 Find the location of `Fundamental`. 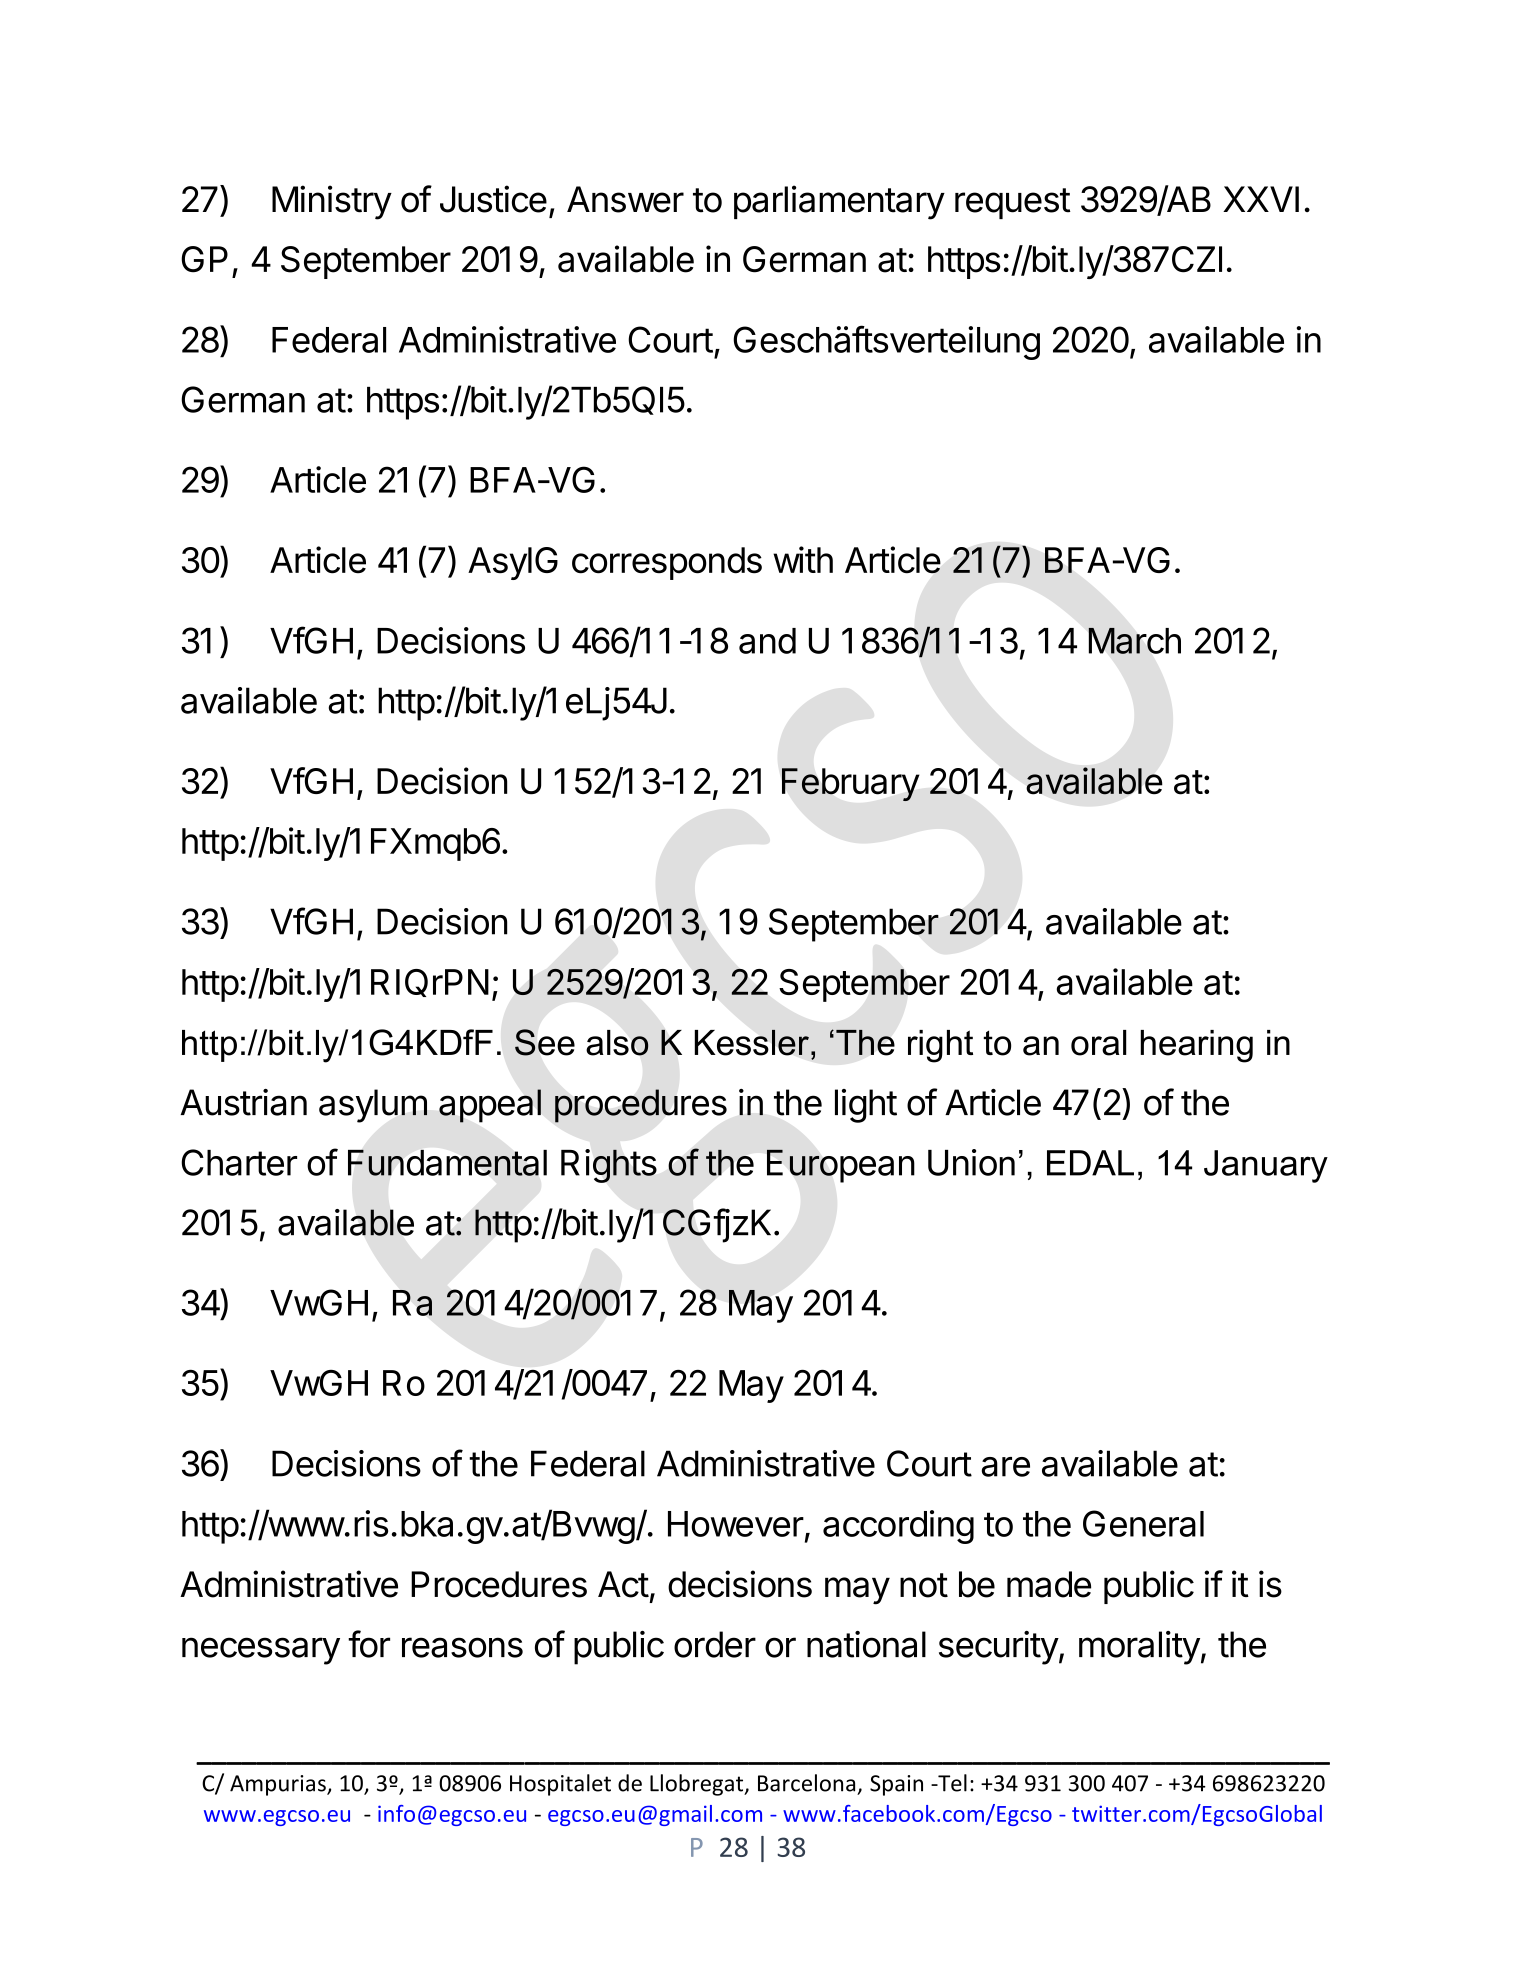

Fundamental is located at coordinates (447, 1163).
